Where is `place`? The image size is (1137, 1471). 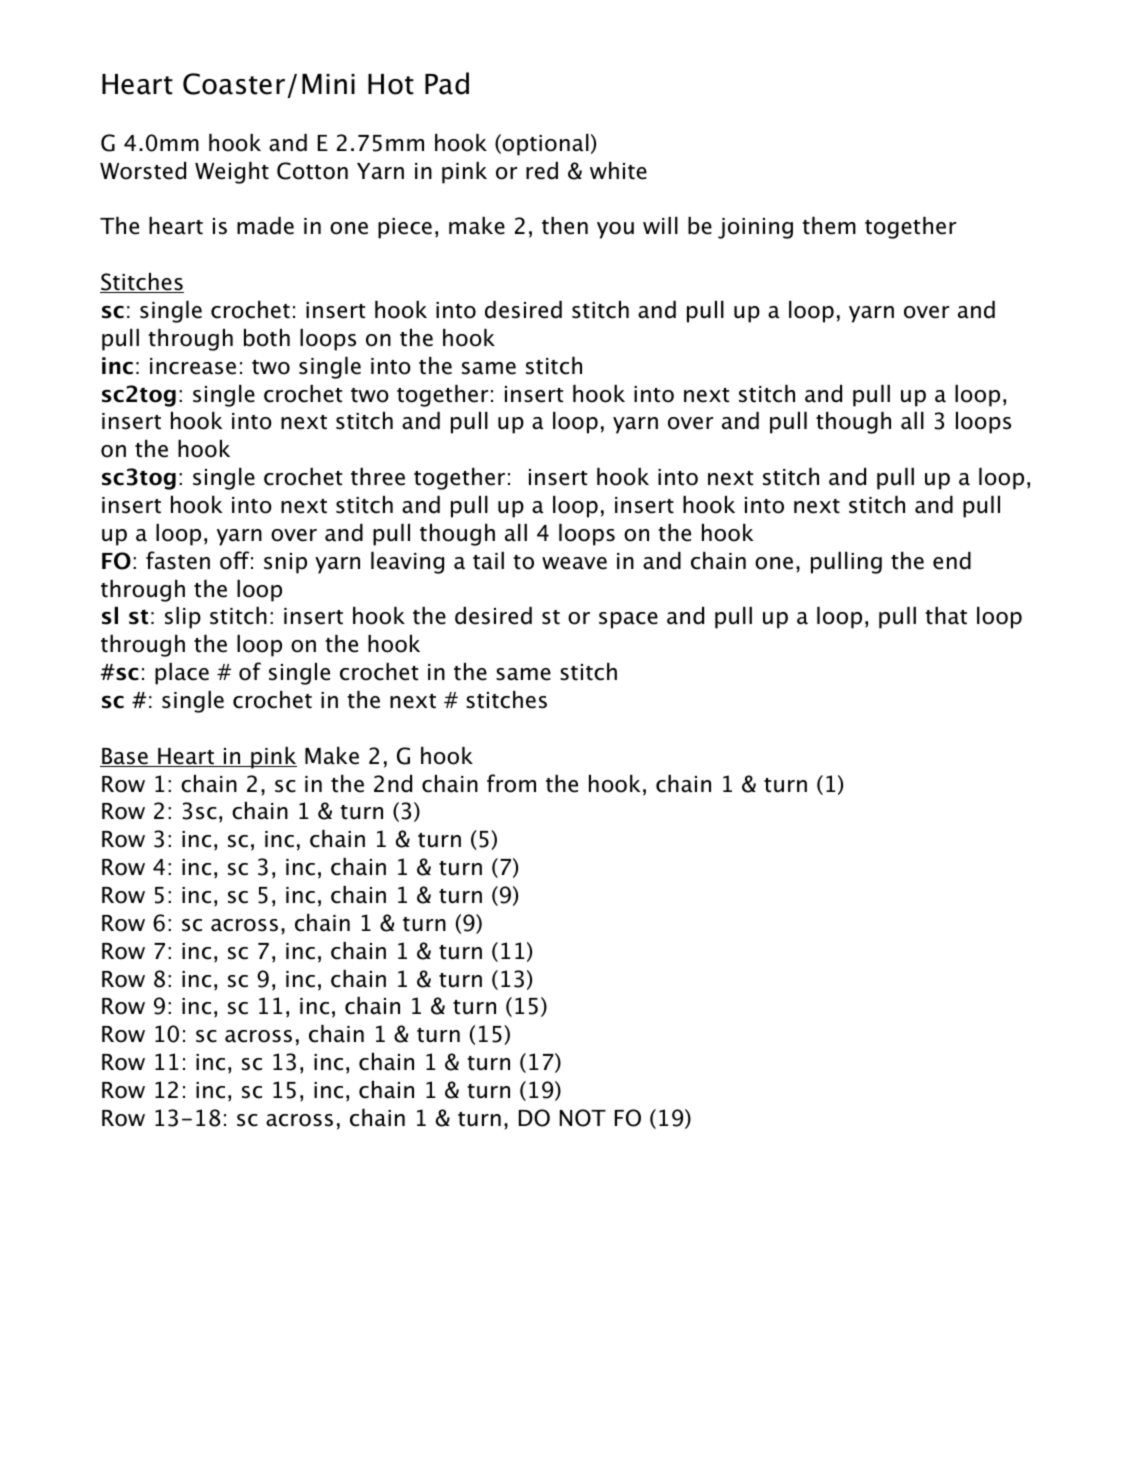
place is located at coordinates (182, 674).
